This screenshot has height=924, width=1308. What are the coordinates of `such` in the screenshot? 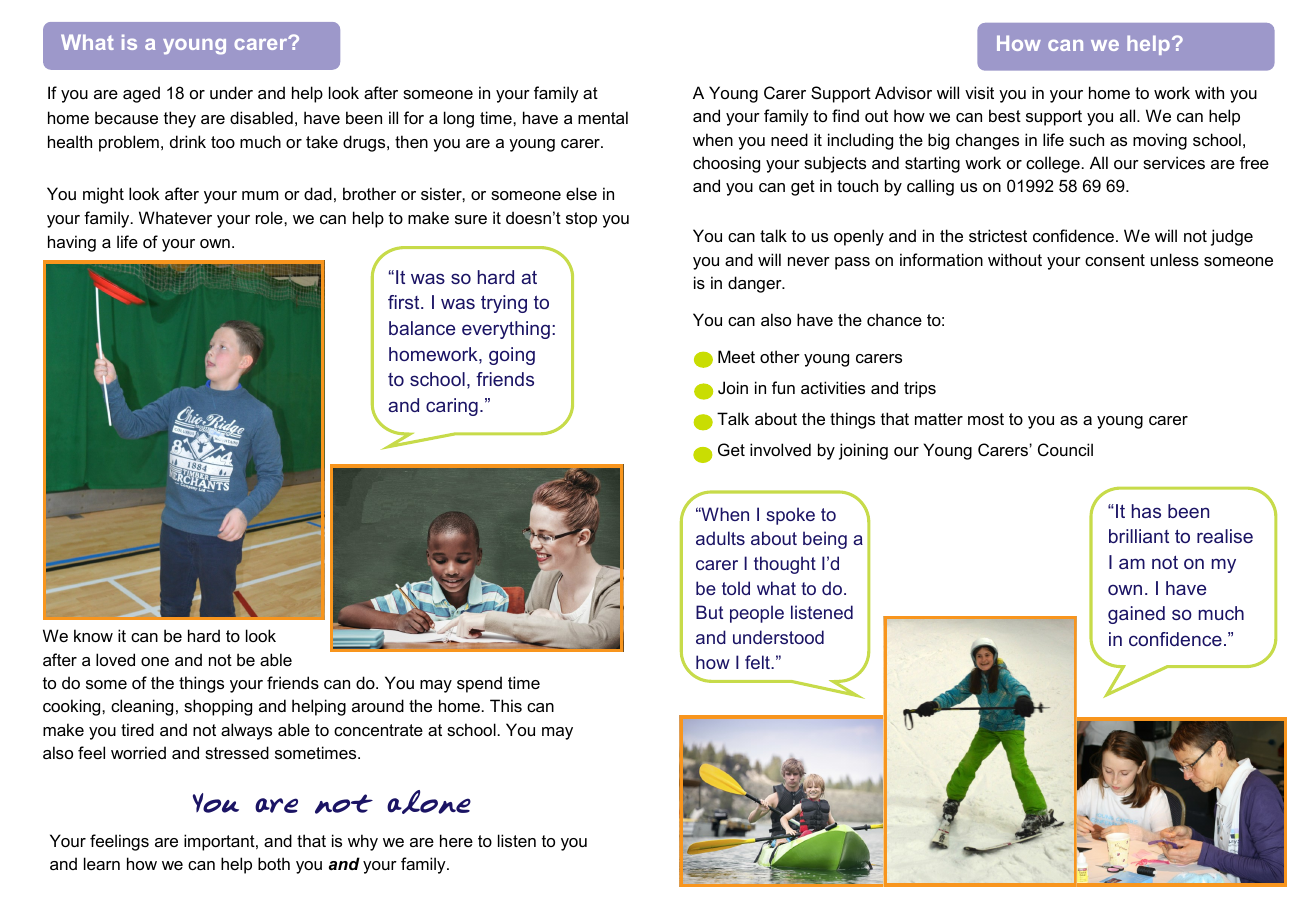 It's located at (1086, 139).
